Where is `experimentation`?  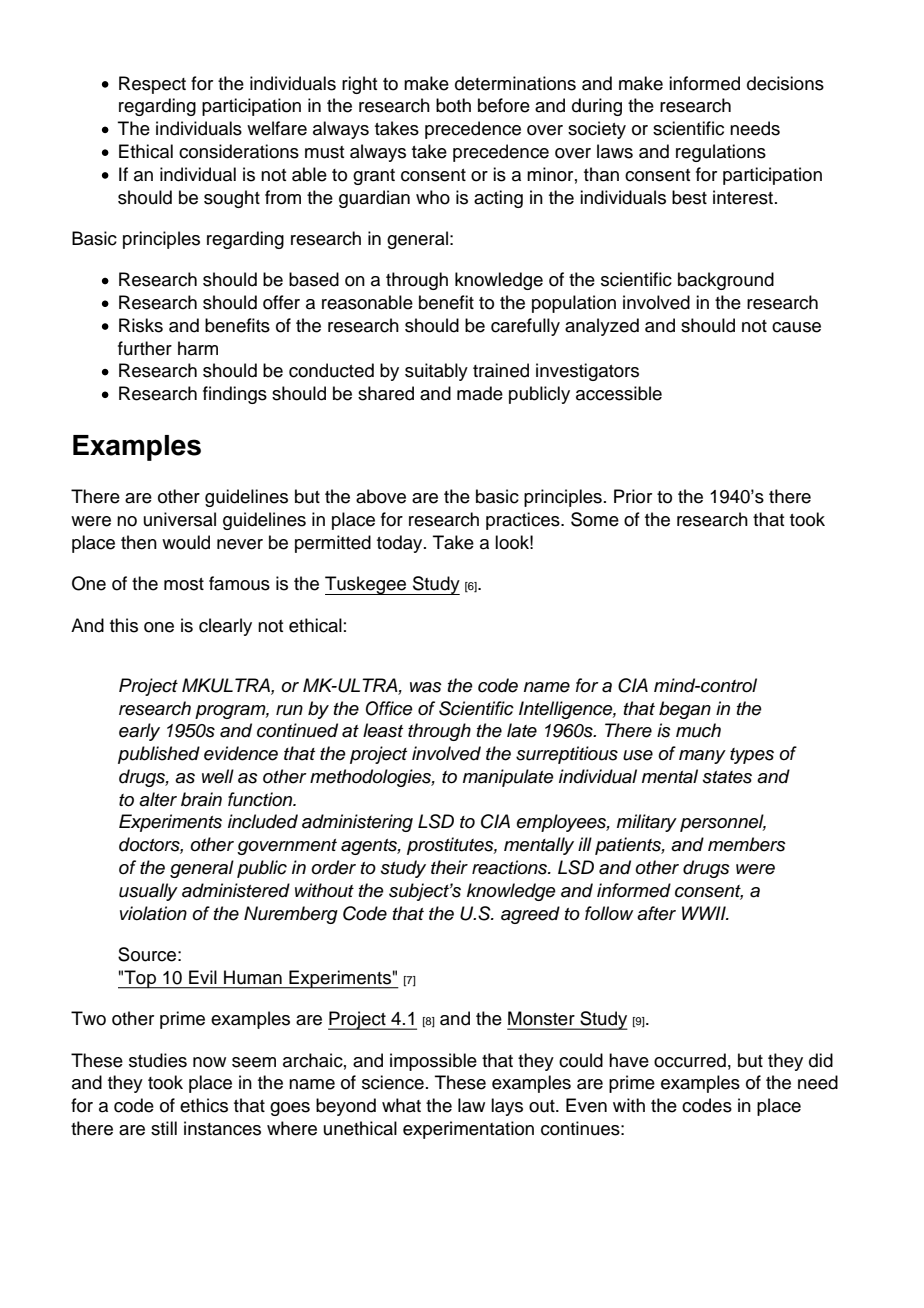 experimentation is located at coordinates (468, 1130).
